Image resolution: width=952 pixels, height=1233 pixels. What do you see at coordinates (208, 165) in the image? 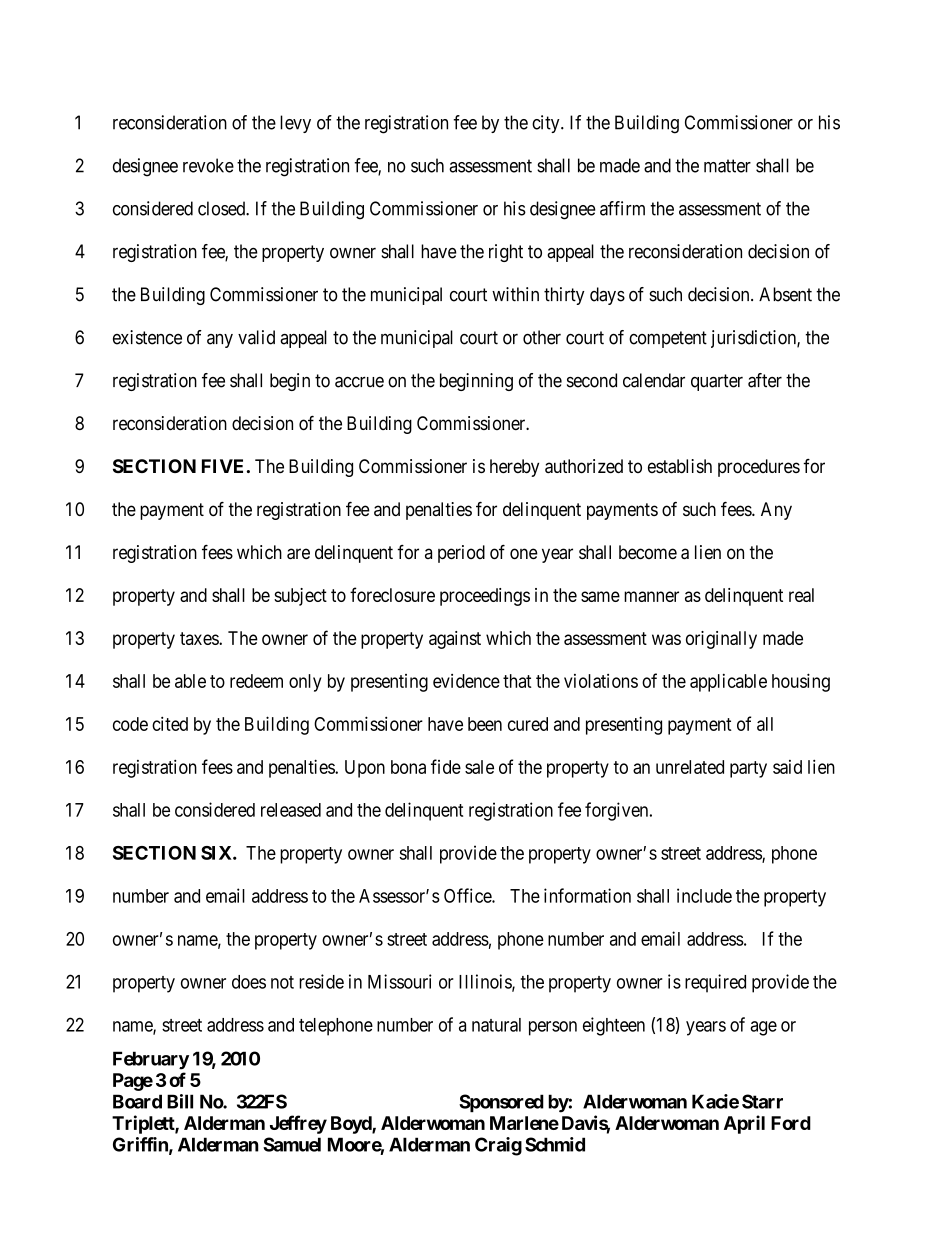
I see `revoke` at bounding box center [208, 165].
